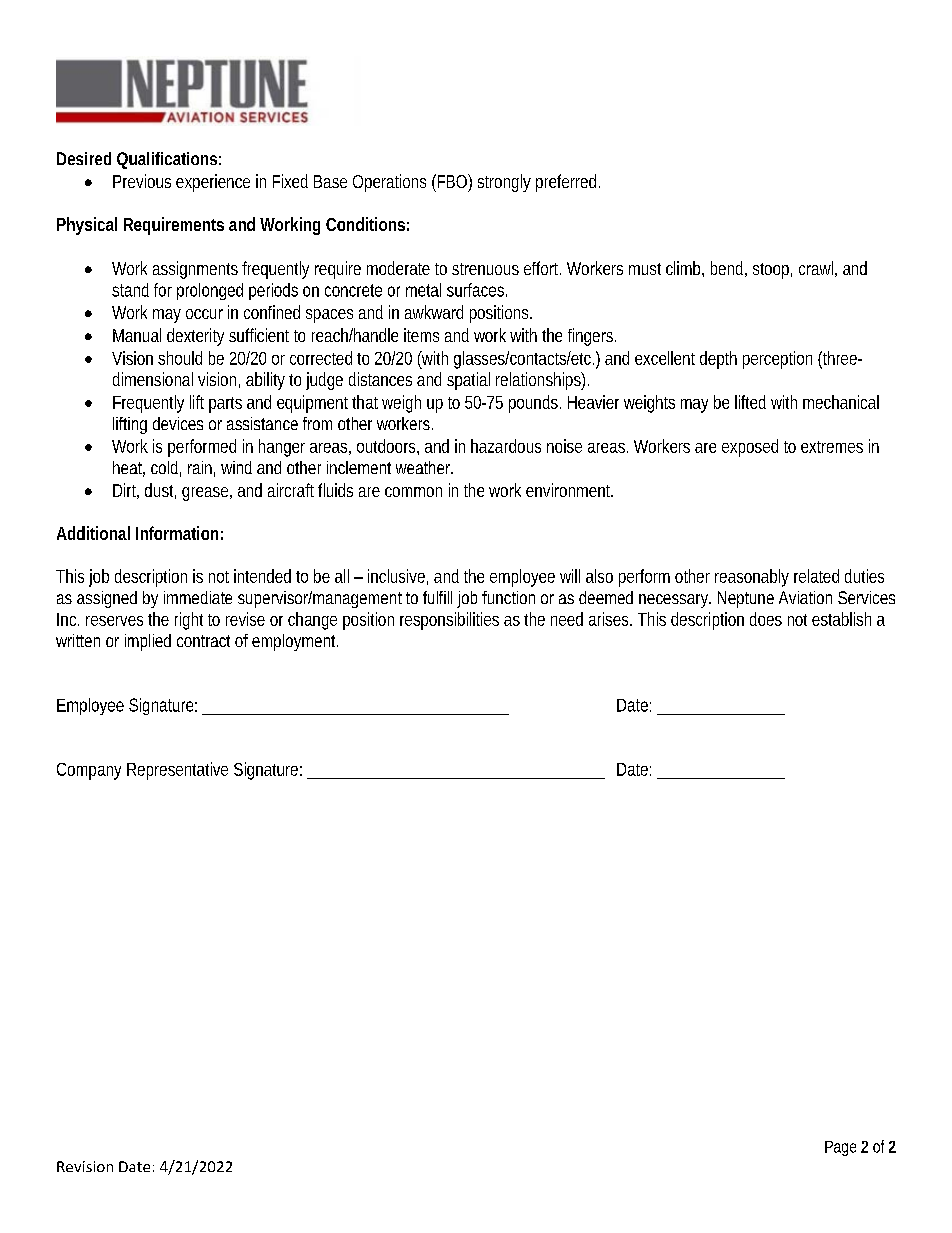  What do you see at coordinates (295, 642) in the document?
I see `employment` at bounding box center [295, 642].
